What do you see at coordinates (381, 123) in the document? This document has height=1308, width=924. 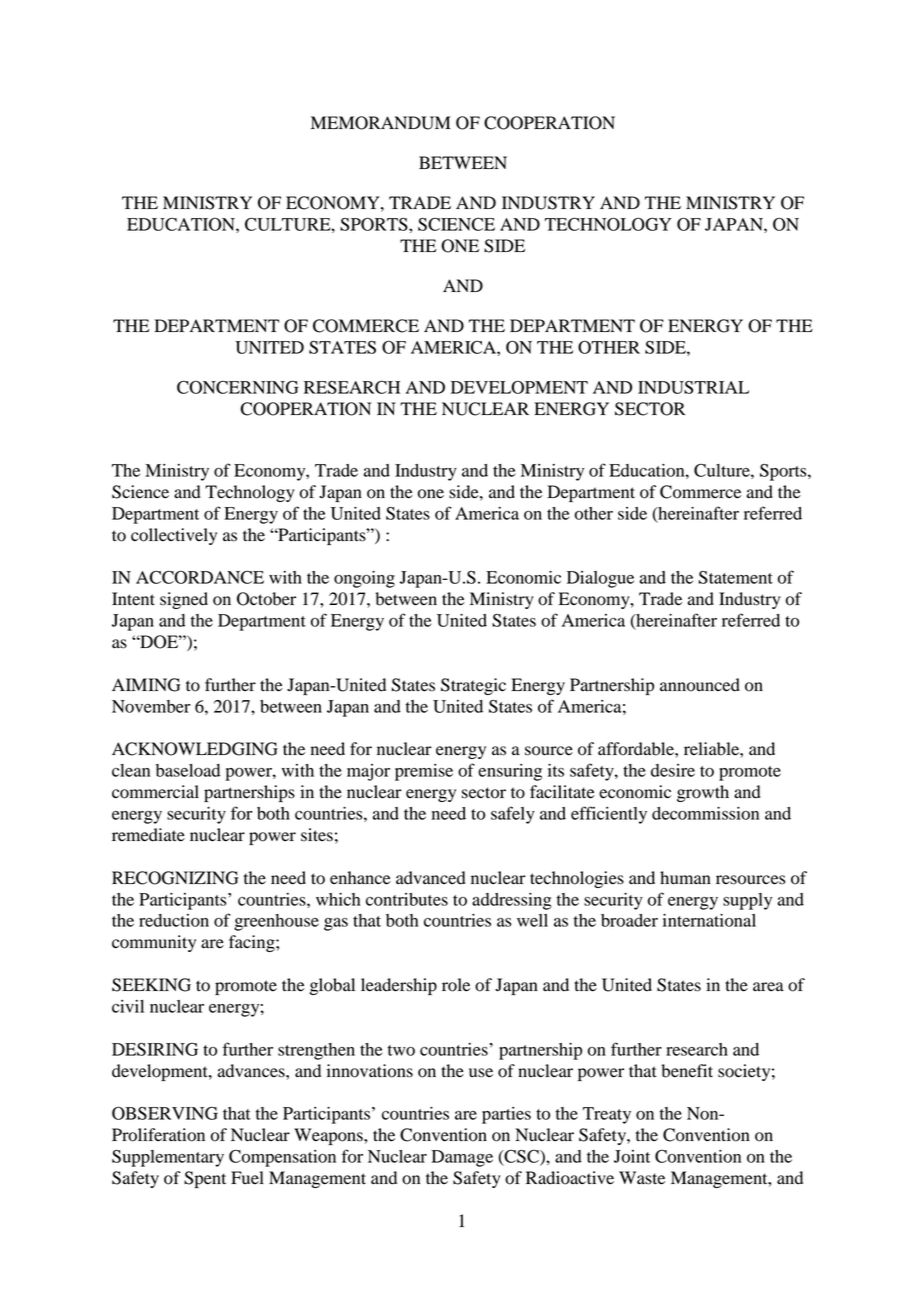 I see `MEMORANDUM` at bounding box center [381, 123].
